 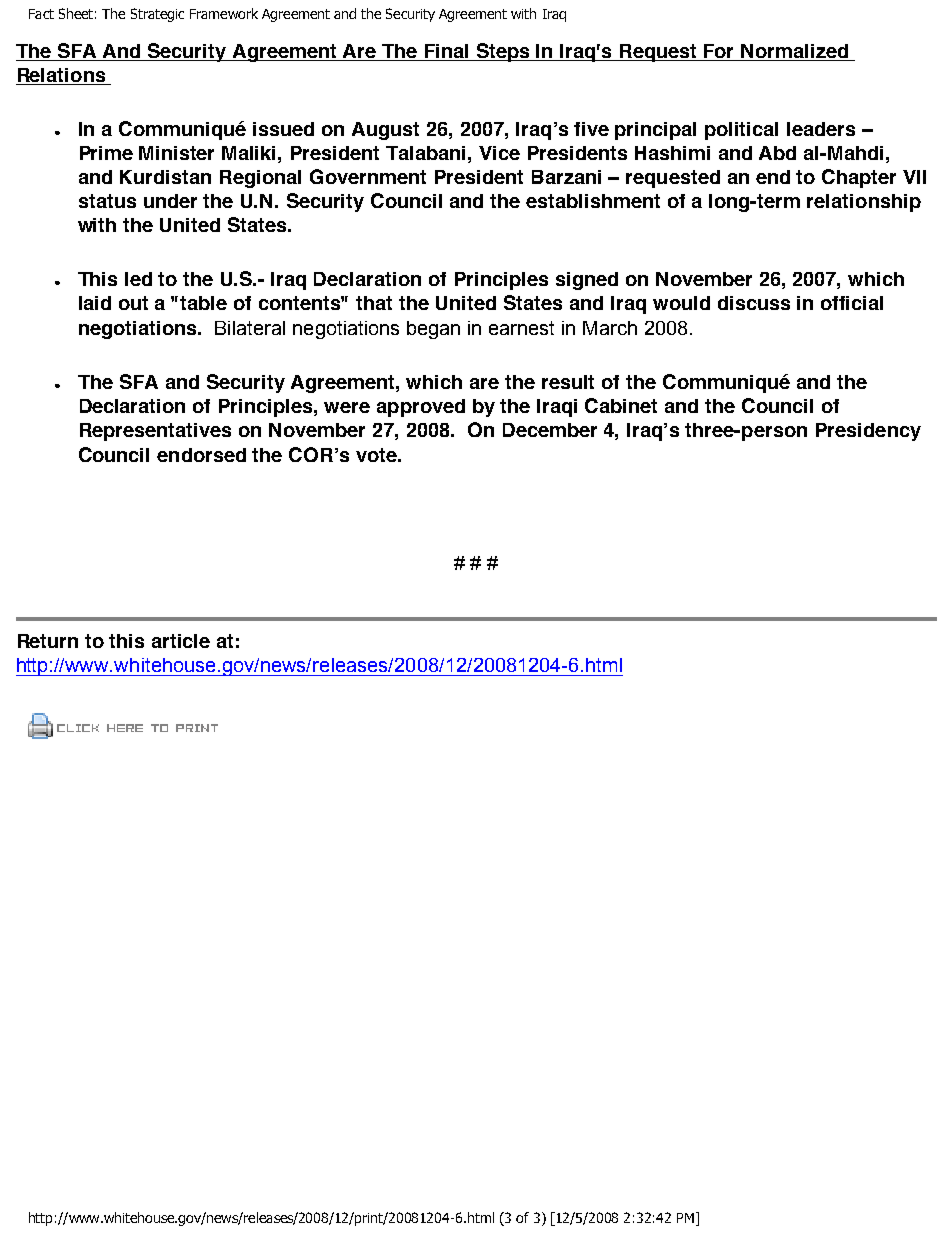 I want to click on Return, so click(x=48, y=641).
